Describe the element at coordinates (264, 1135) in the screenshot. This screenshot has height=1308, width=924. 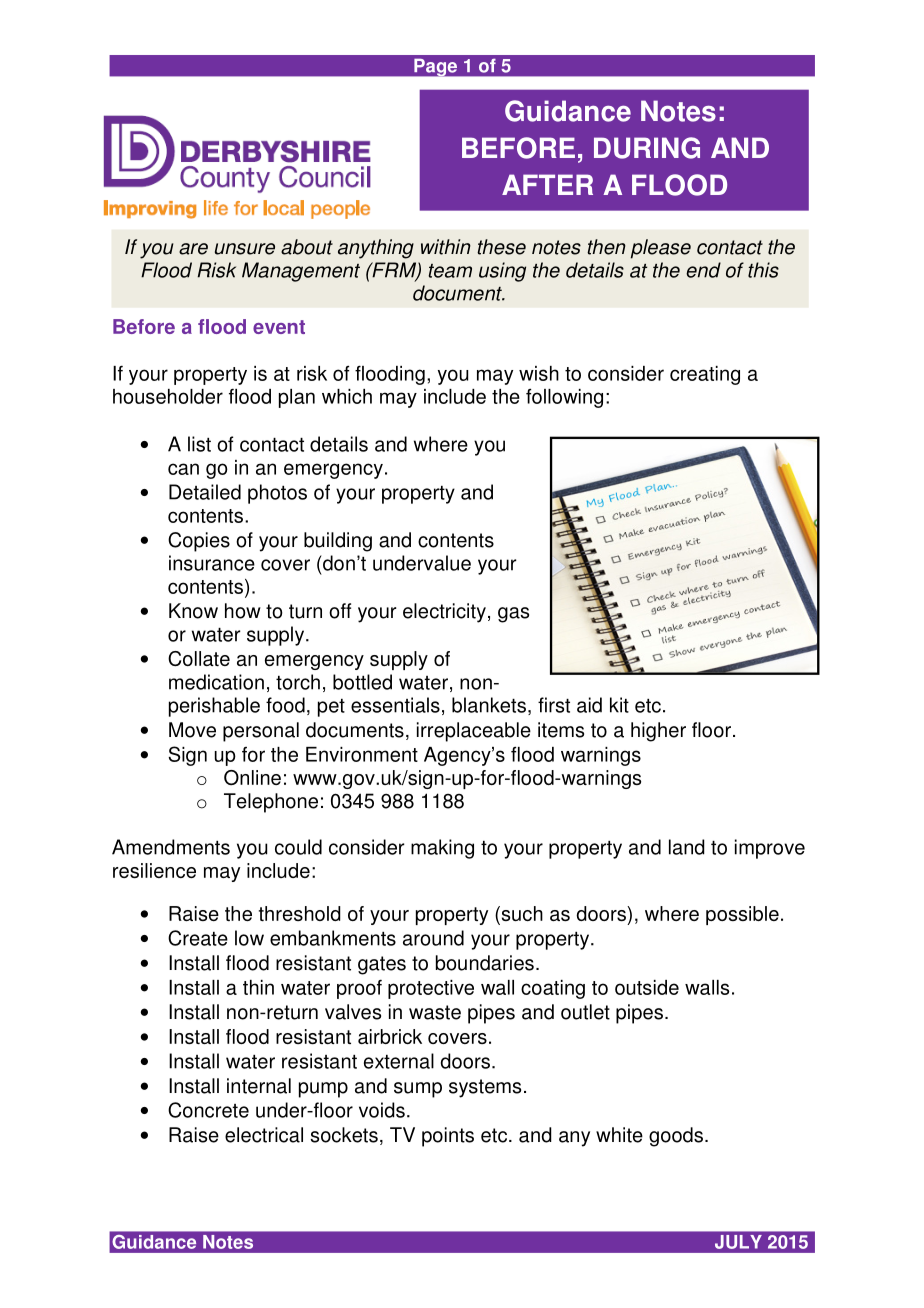
I see `electrical` at that location.
